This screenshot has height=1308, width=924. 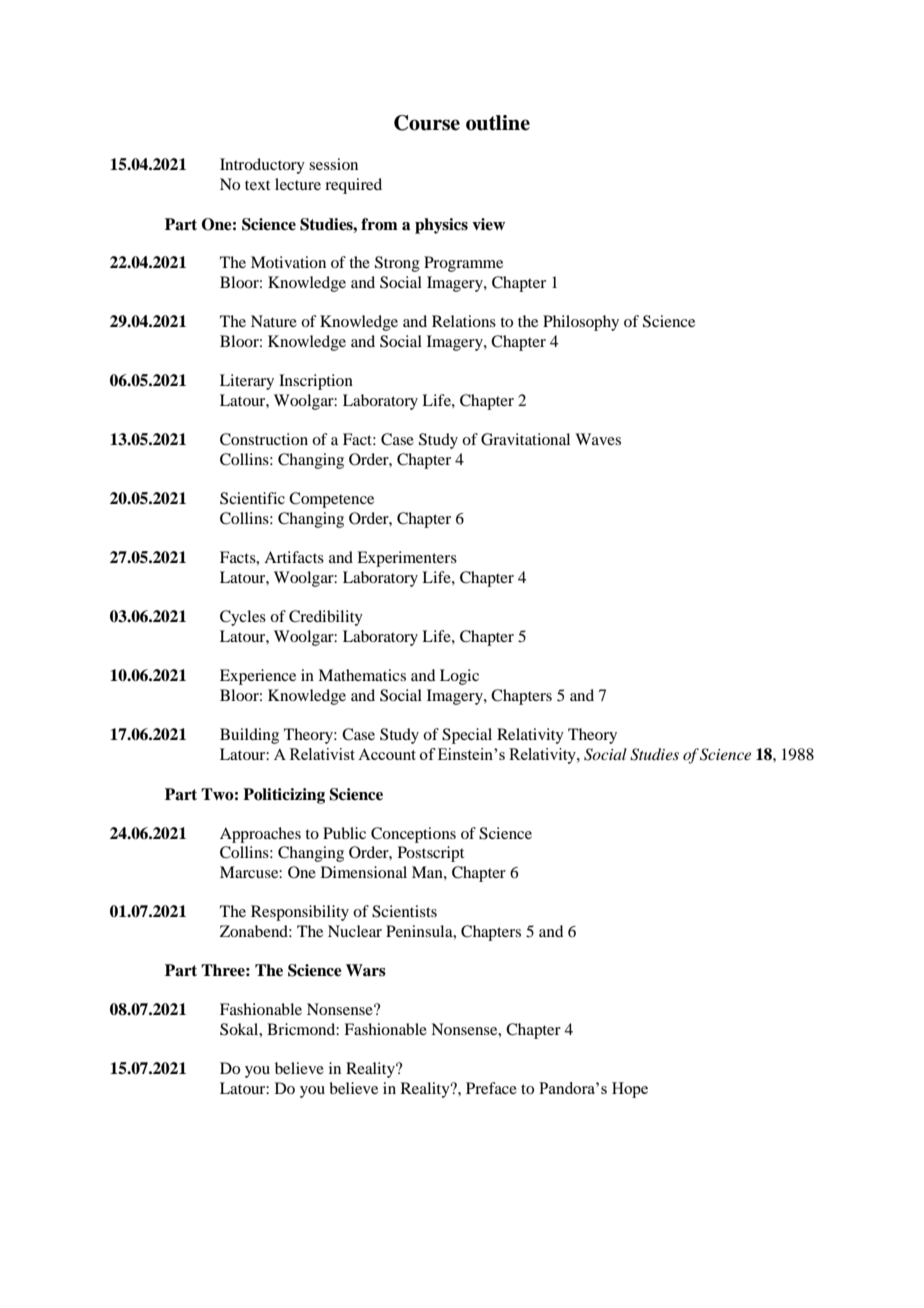 I want to click on lecture, so click(x=298, y=184).
